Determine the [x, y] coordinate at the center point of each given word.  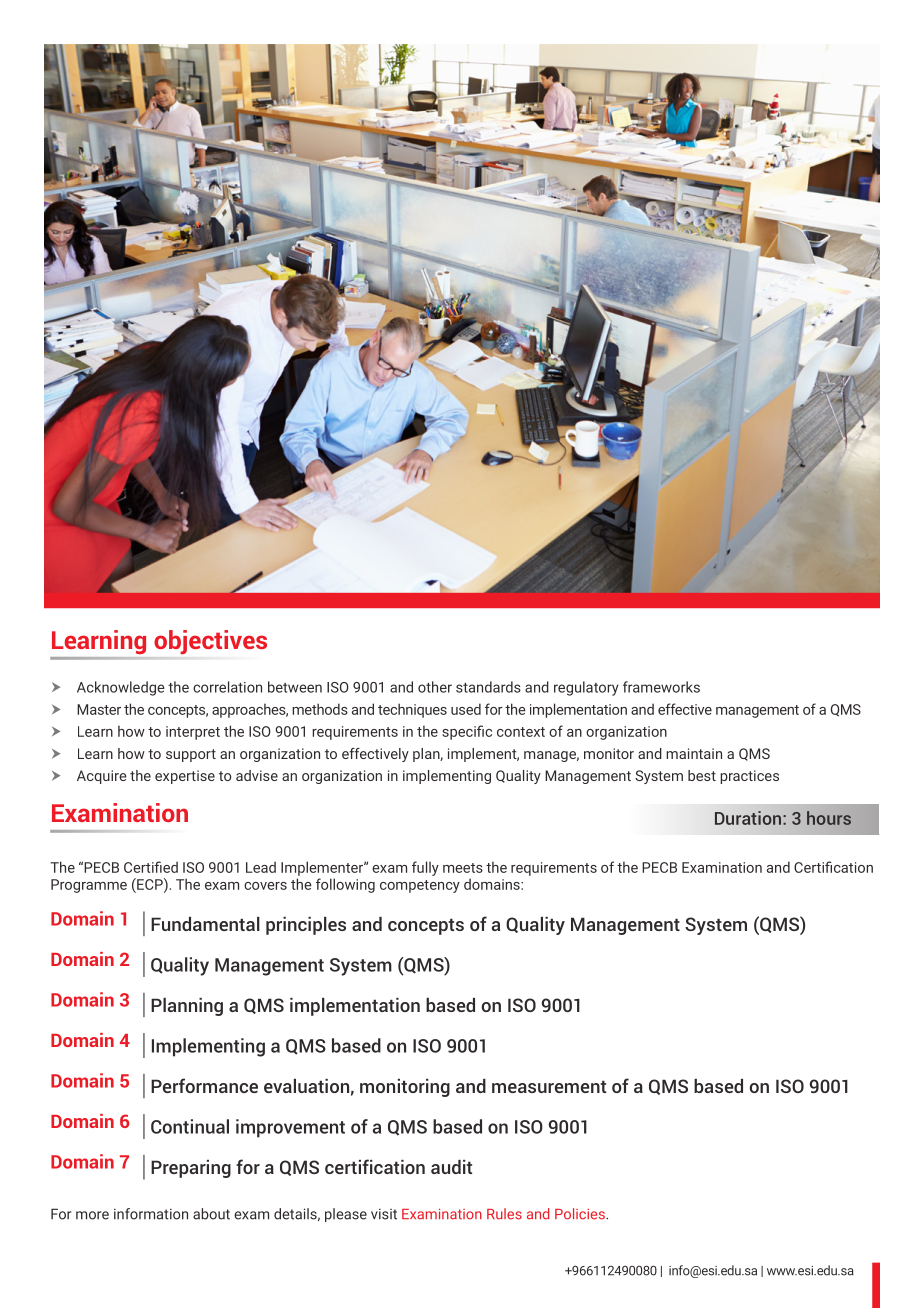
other [435, 687]
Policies [581, 1214]
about [211, 1214]
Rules [504, 1214]
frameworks [661, 687]
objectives [210, 642]
